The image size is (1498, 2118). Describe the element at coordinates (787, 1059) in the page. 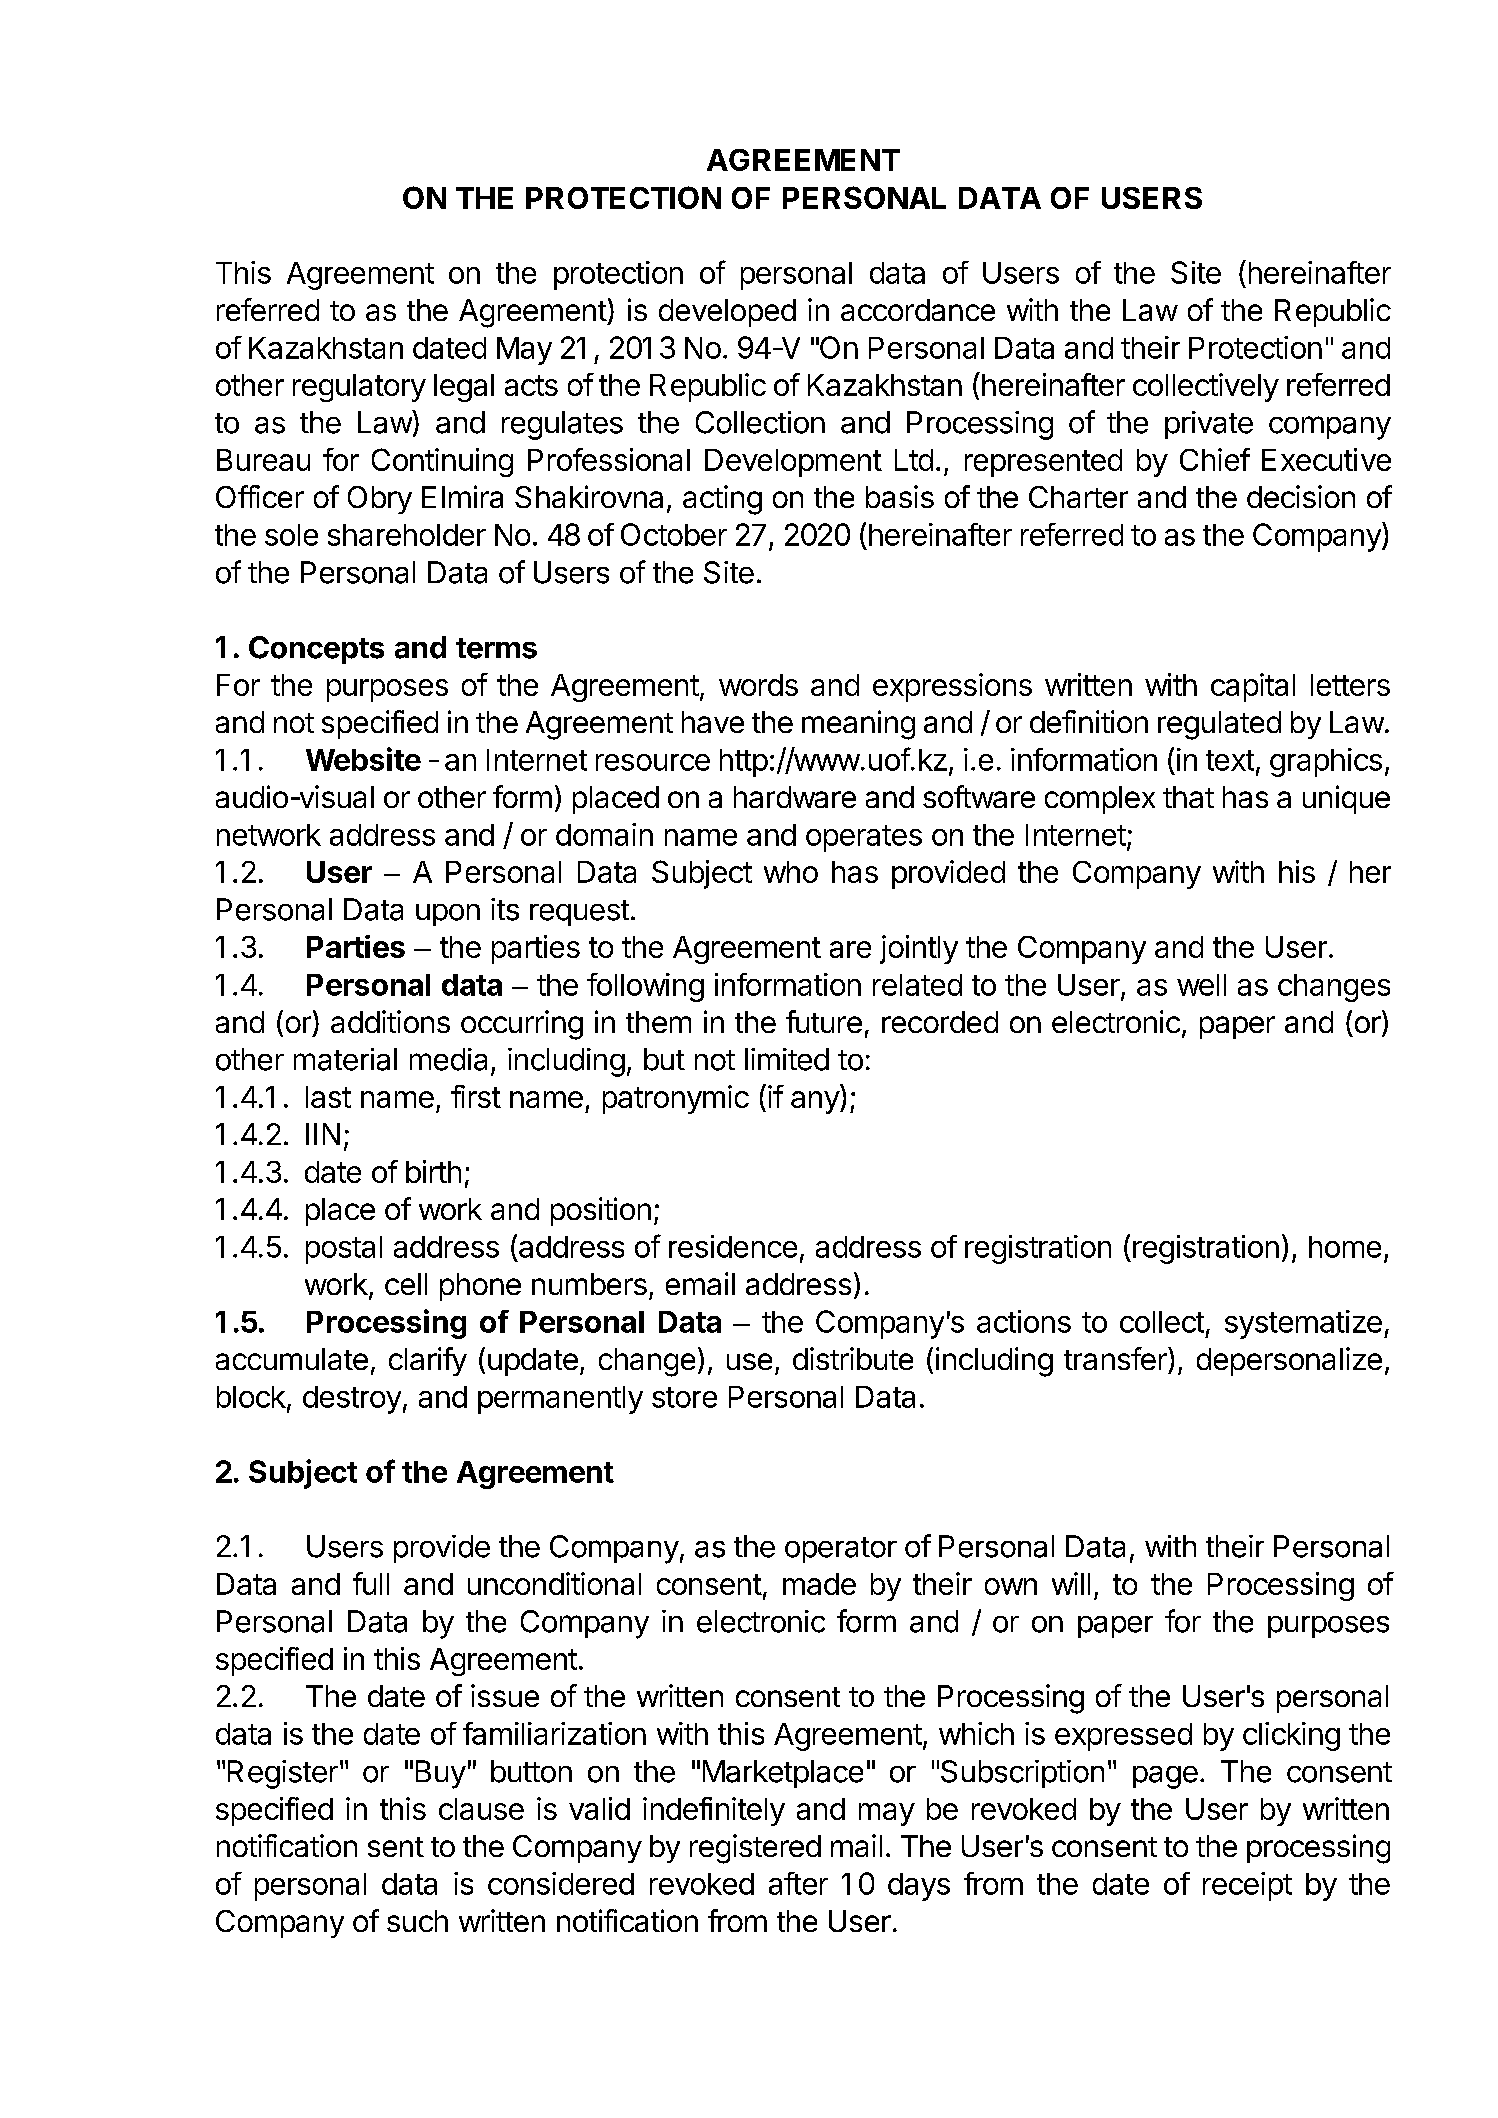

I see `limited` at that location.
